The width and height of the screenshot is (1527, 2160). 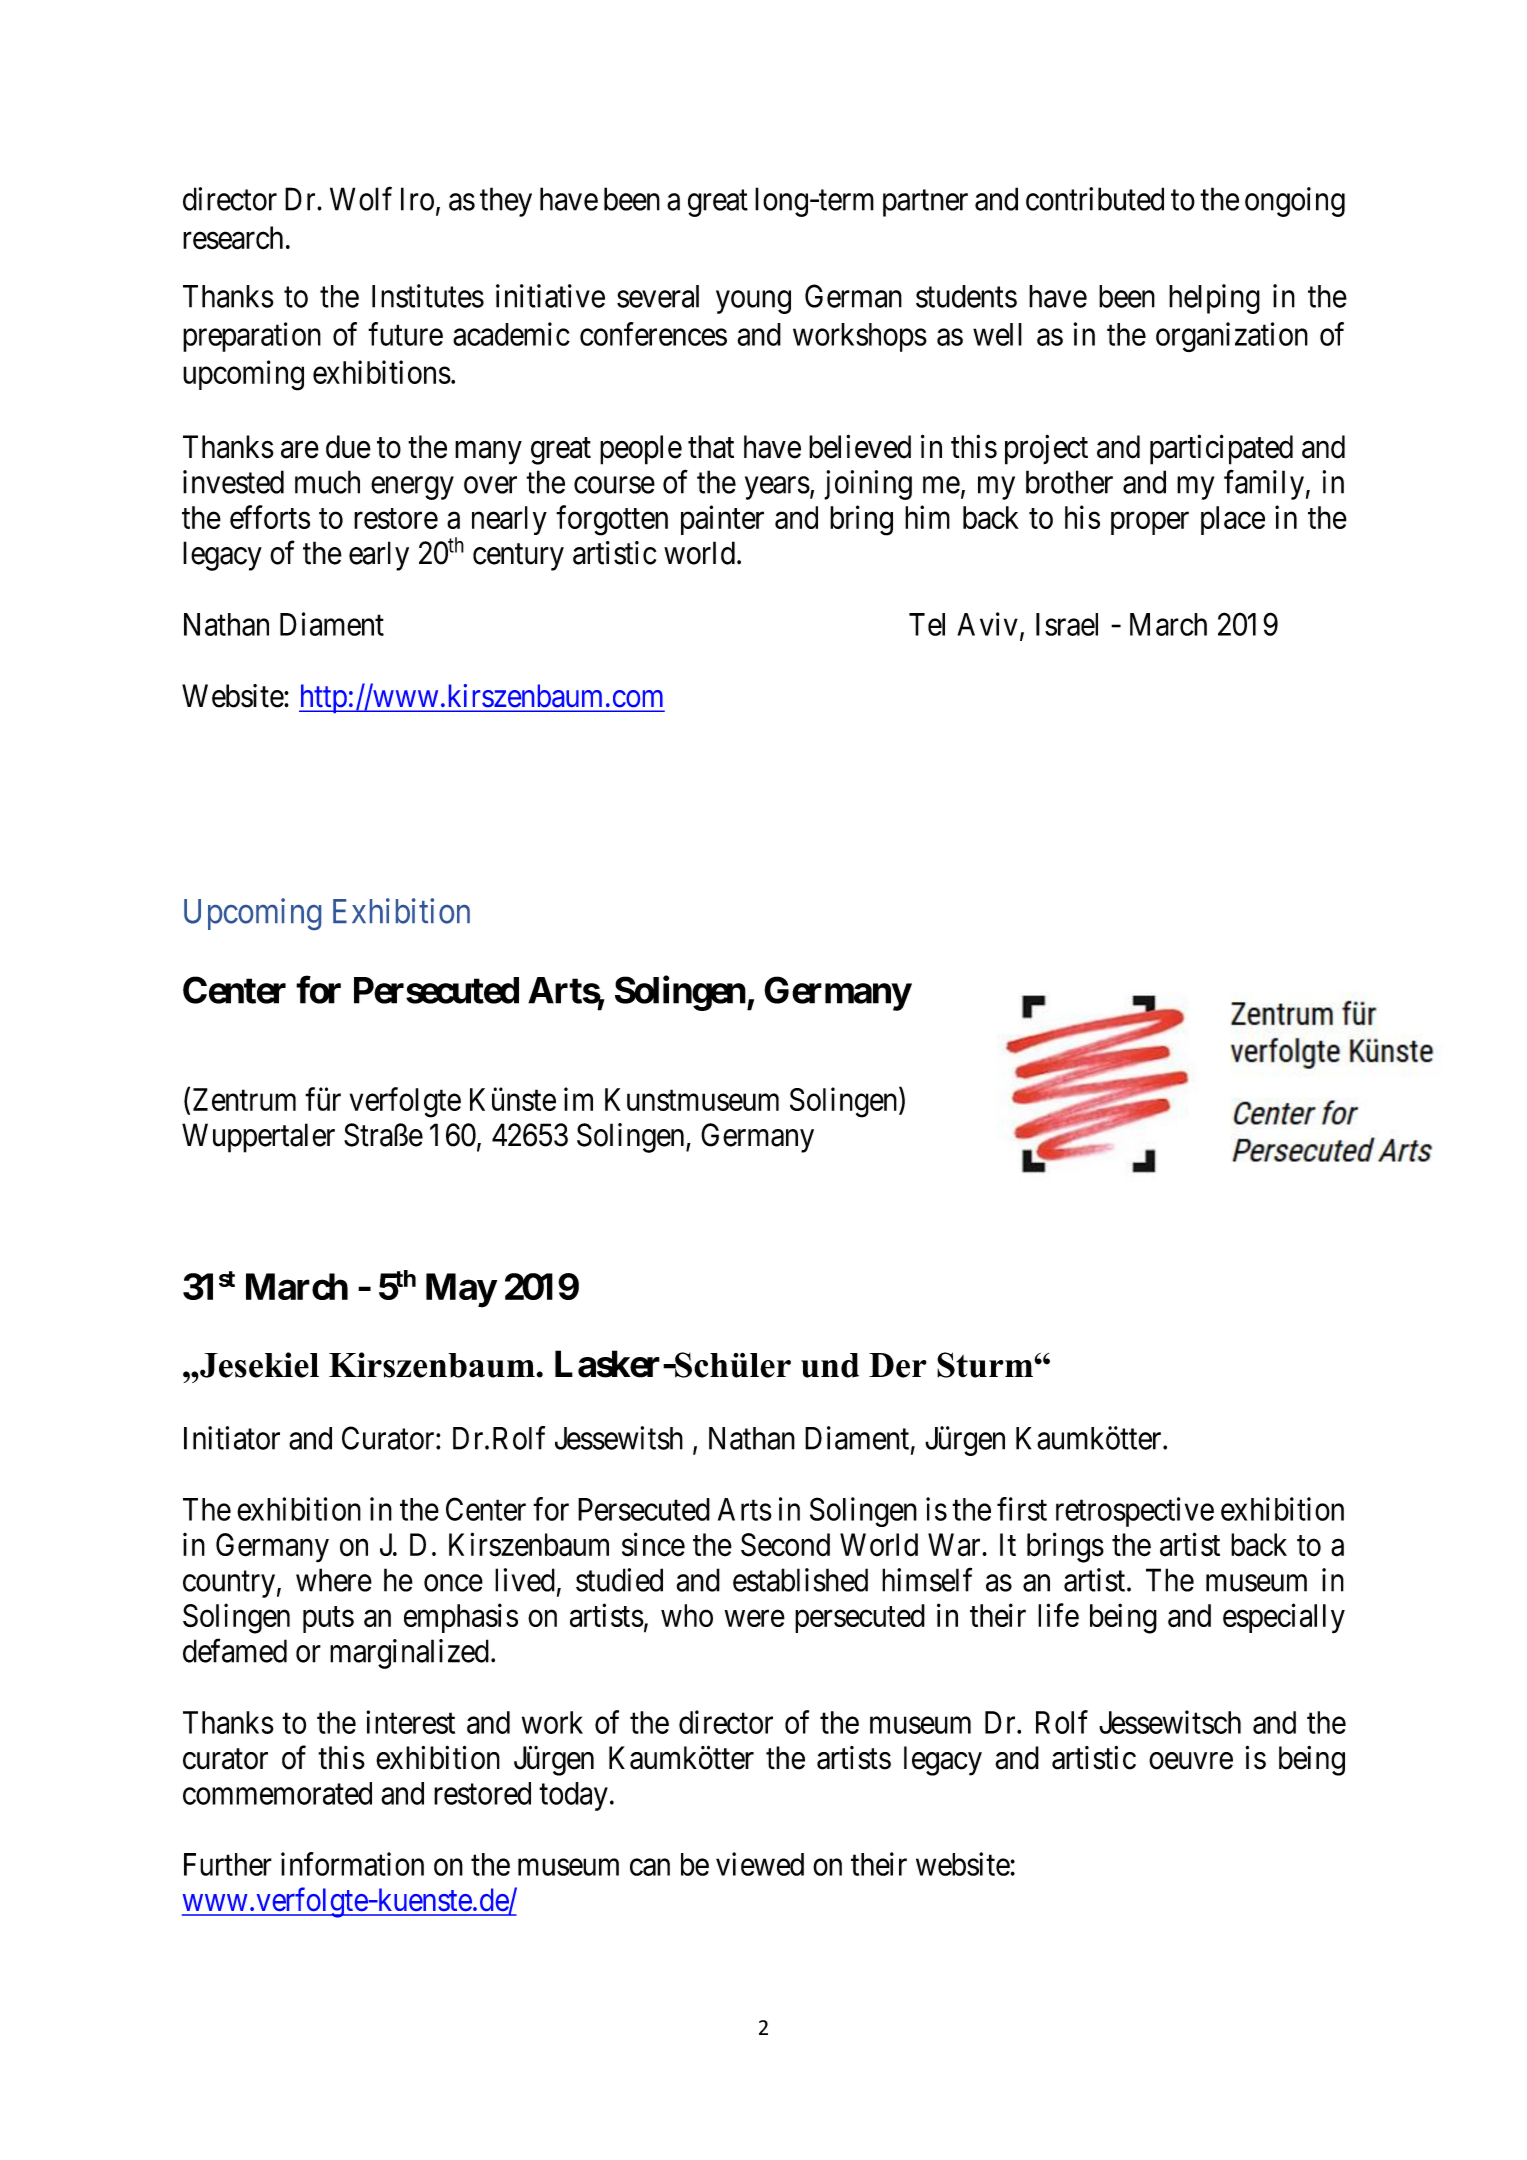 What do you see at coordinates (361, 199) in the screenshot?
I see `Wolf` at bounding box center [361, 199].
